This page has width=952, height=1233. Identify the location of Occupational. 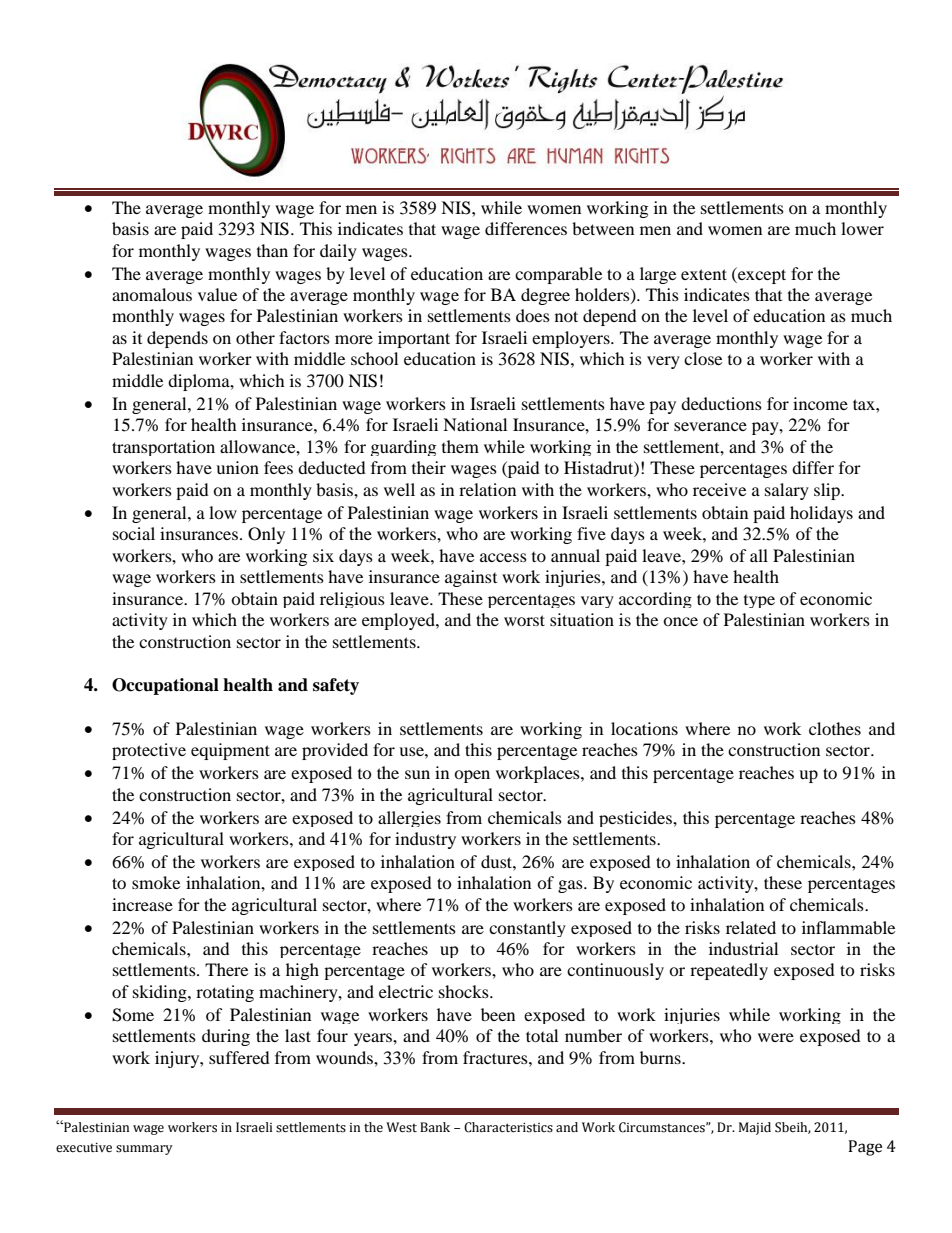
(165, 686).
